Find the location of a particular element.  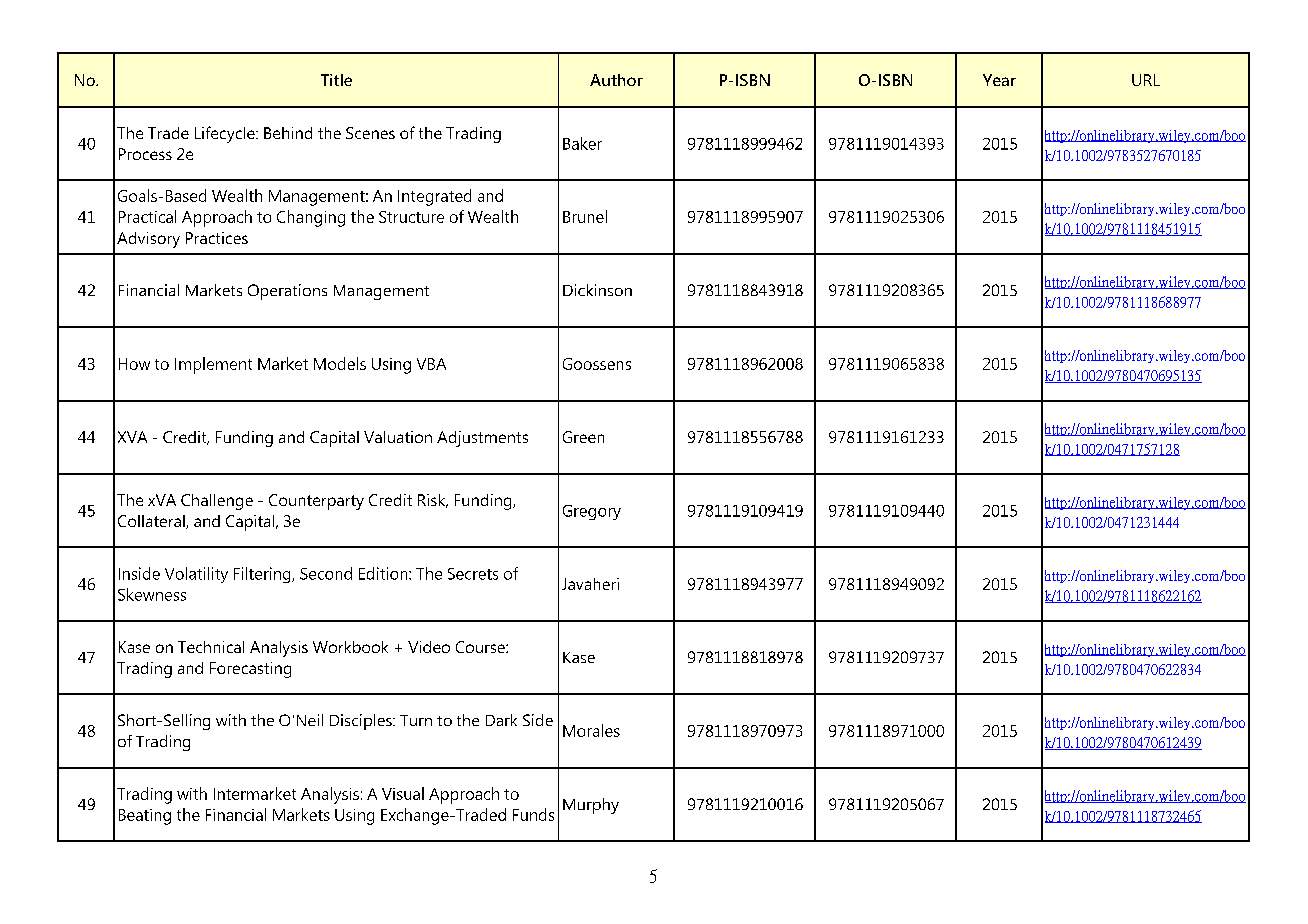

Gregory is located at coordinates (592, 512).
